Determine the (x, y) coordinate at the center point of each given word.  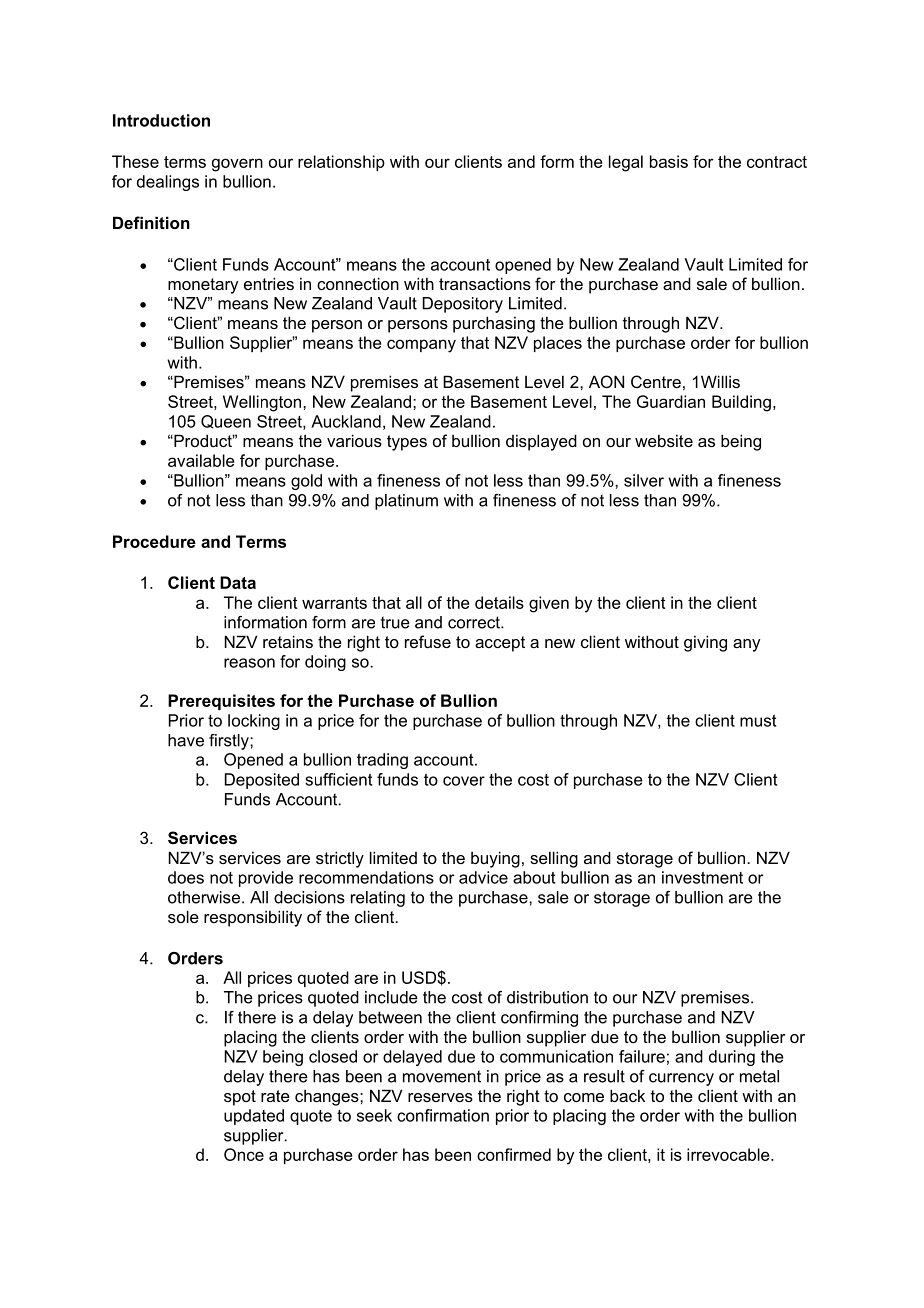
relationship (341, 163)
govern (237, 165)
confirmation (443, 1115)
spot (240, 1098)
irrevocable (729, 1154)
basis (669, 161)
